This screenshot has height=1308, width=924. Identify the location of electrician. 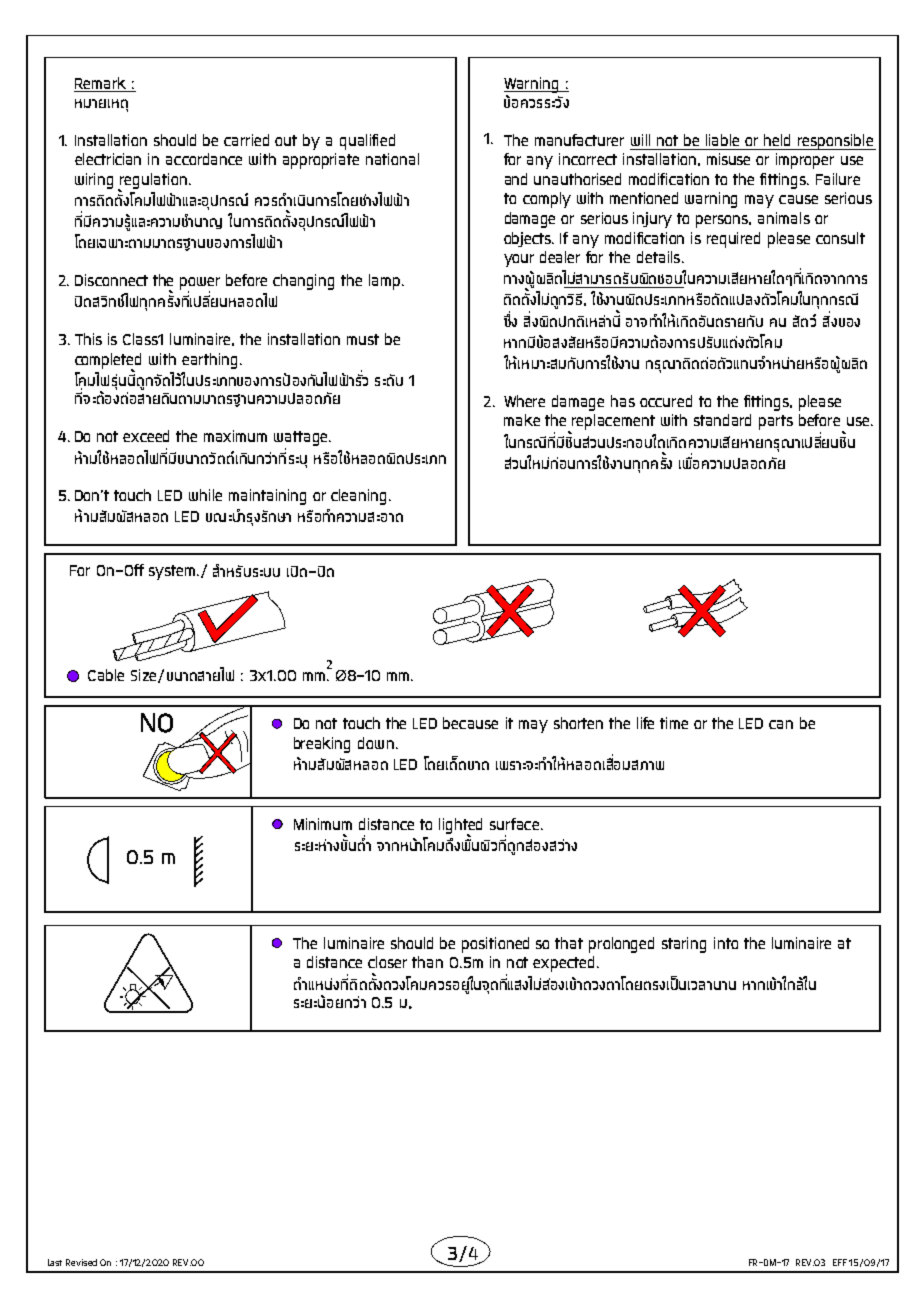
(108, 159).
